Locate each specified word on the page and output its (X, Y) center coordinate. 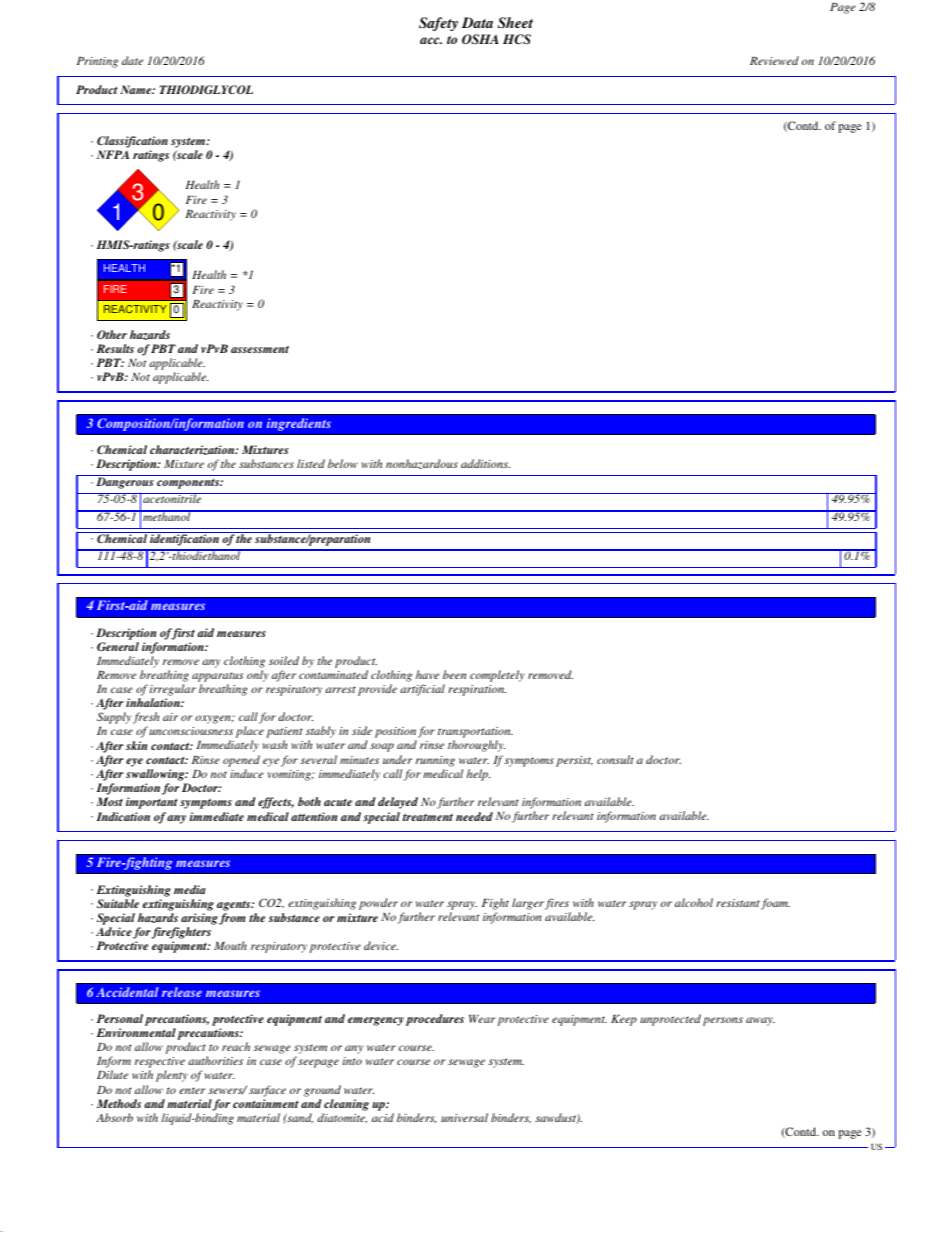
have (427, 674)
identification (184, 539)
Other (112, 334)
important (152, 803)
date (132, 60)
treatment (428, 817)
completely (497, 676)
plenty (172, 1076)
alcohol (694, 902)
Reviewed (774, 60)
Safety (438, 24)
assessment (260, 349)
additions (485, 463)
